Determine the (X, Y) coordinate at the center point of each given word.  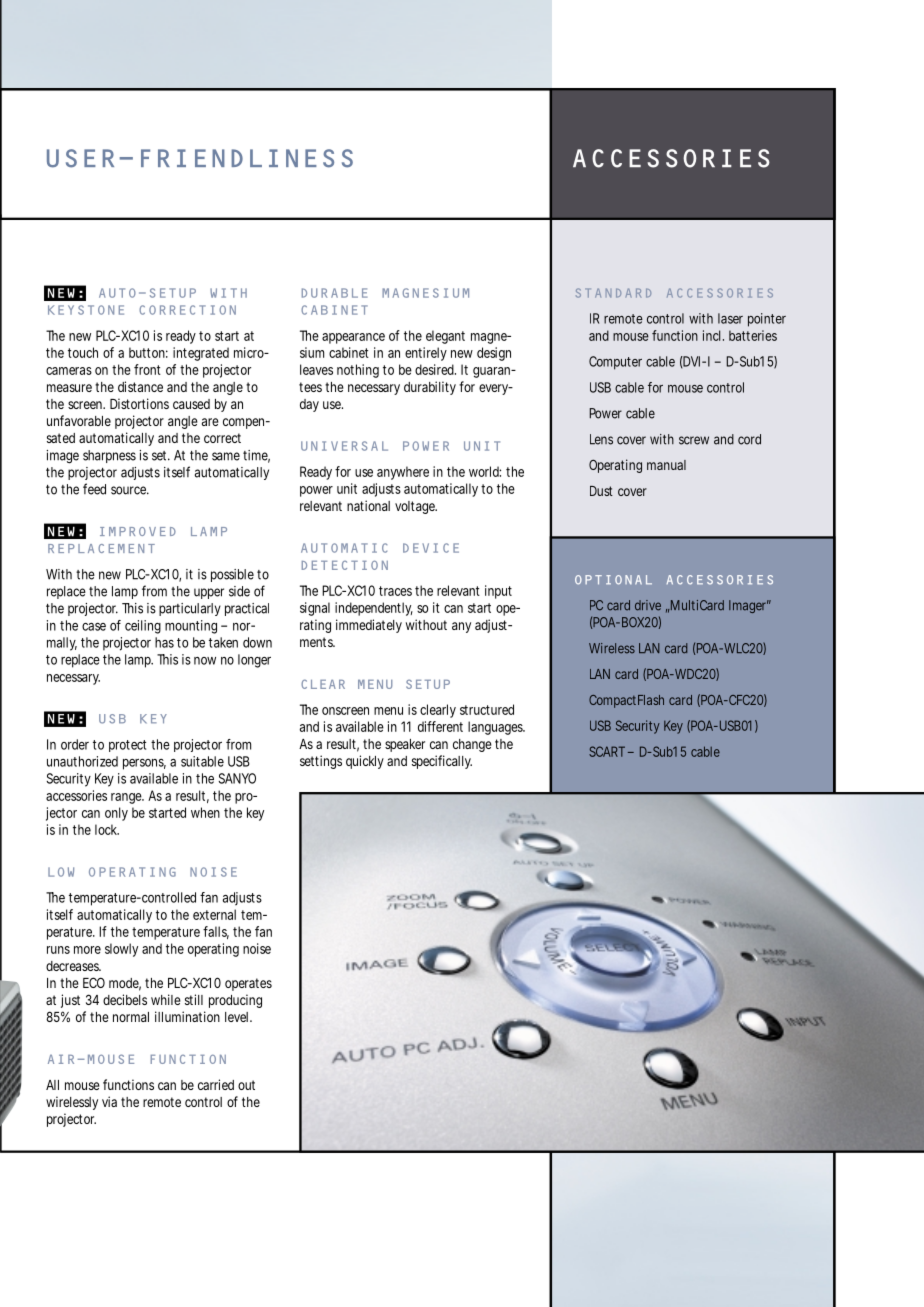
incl (711, 335)
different (440, 726)
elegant (445, 337)
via (109, 1101)
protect (127, 746)
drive (648, 605)
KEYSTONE (86, 310)
